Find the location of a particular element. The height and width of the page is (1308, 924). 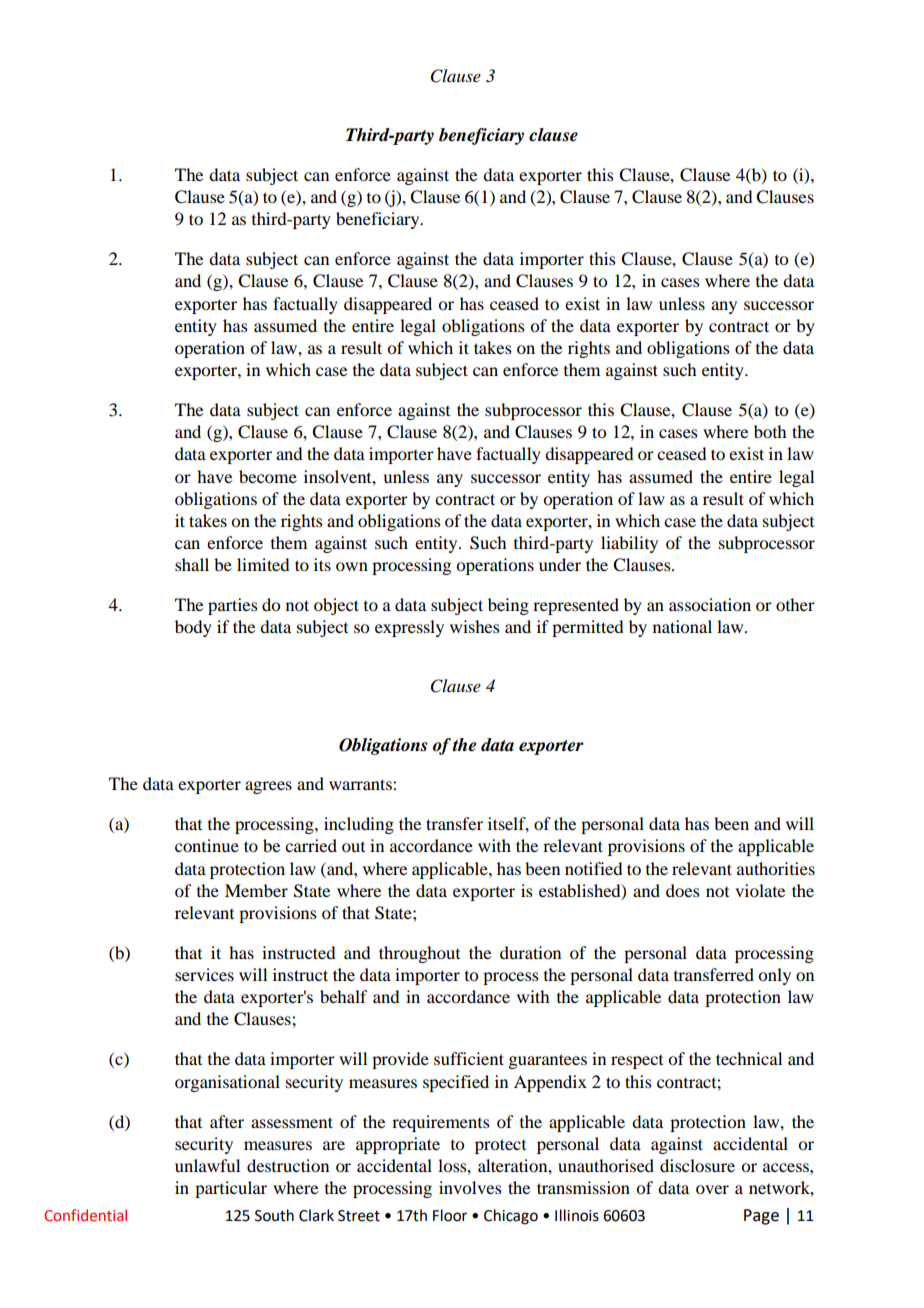

national is located at coordinates (682, 626).
